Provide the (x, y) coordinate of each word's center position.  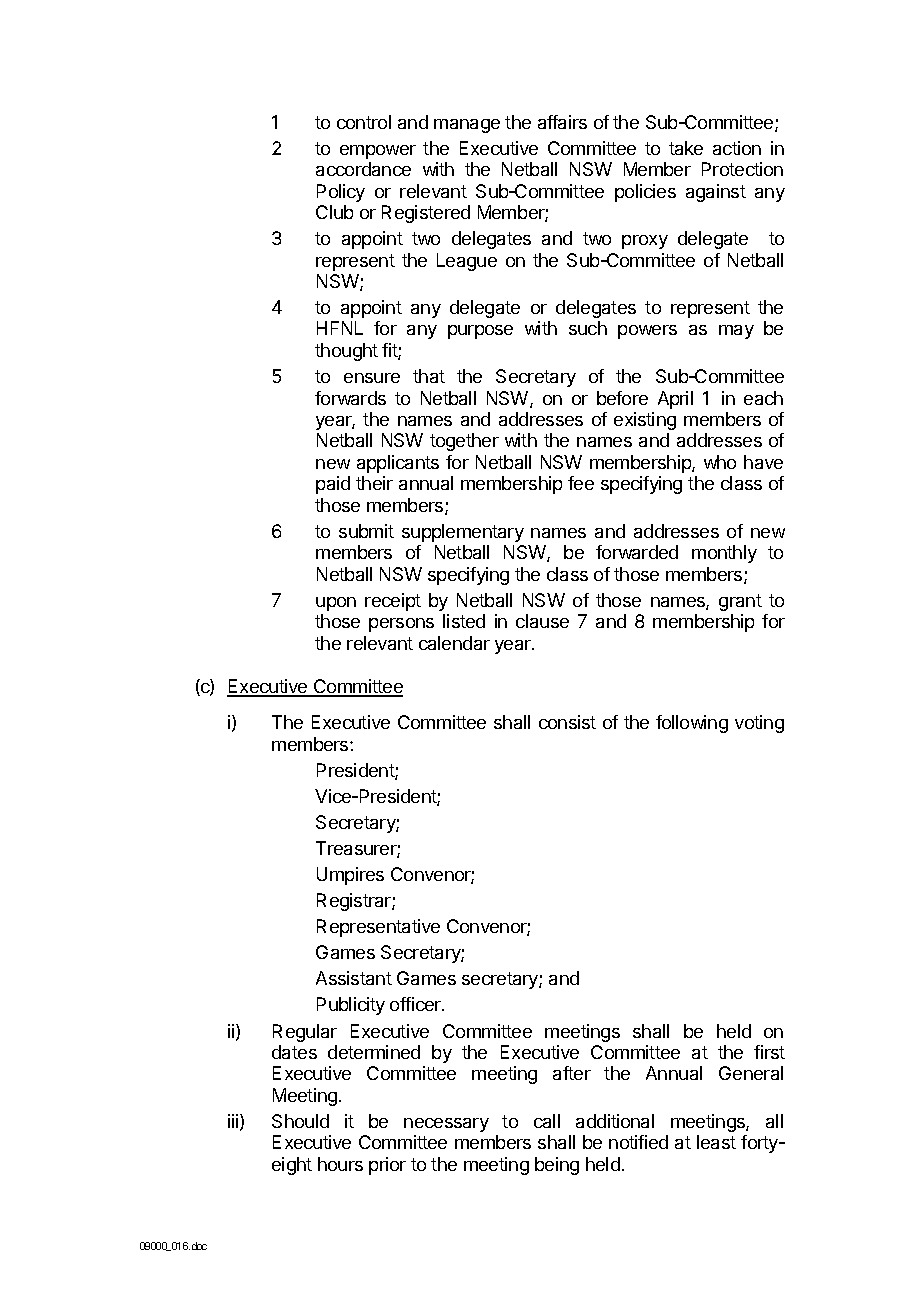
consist (567, 722)
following (692, 724)
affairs (562, 122)
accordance (363, 169)
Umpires (350, 876)
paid (333, 485)
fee (581, 483)
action (737, 148)
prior (387, 1166)
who (720, 462)
